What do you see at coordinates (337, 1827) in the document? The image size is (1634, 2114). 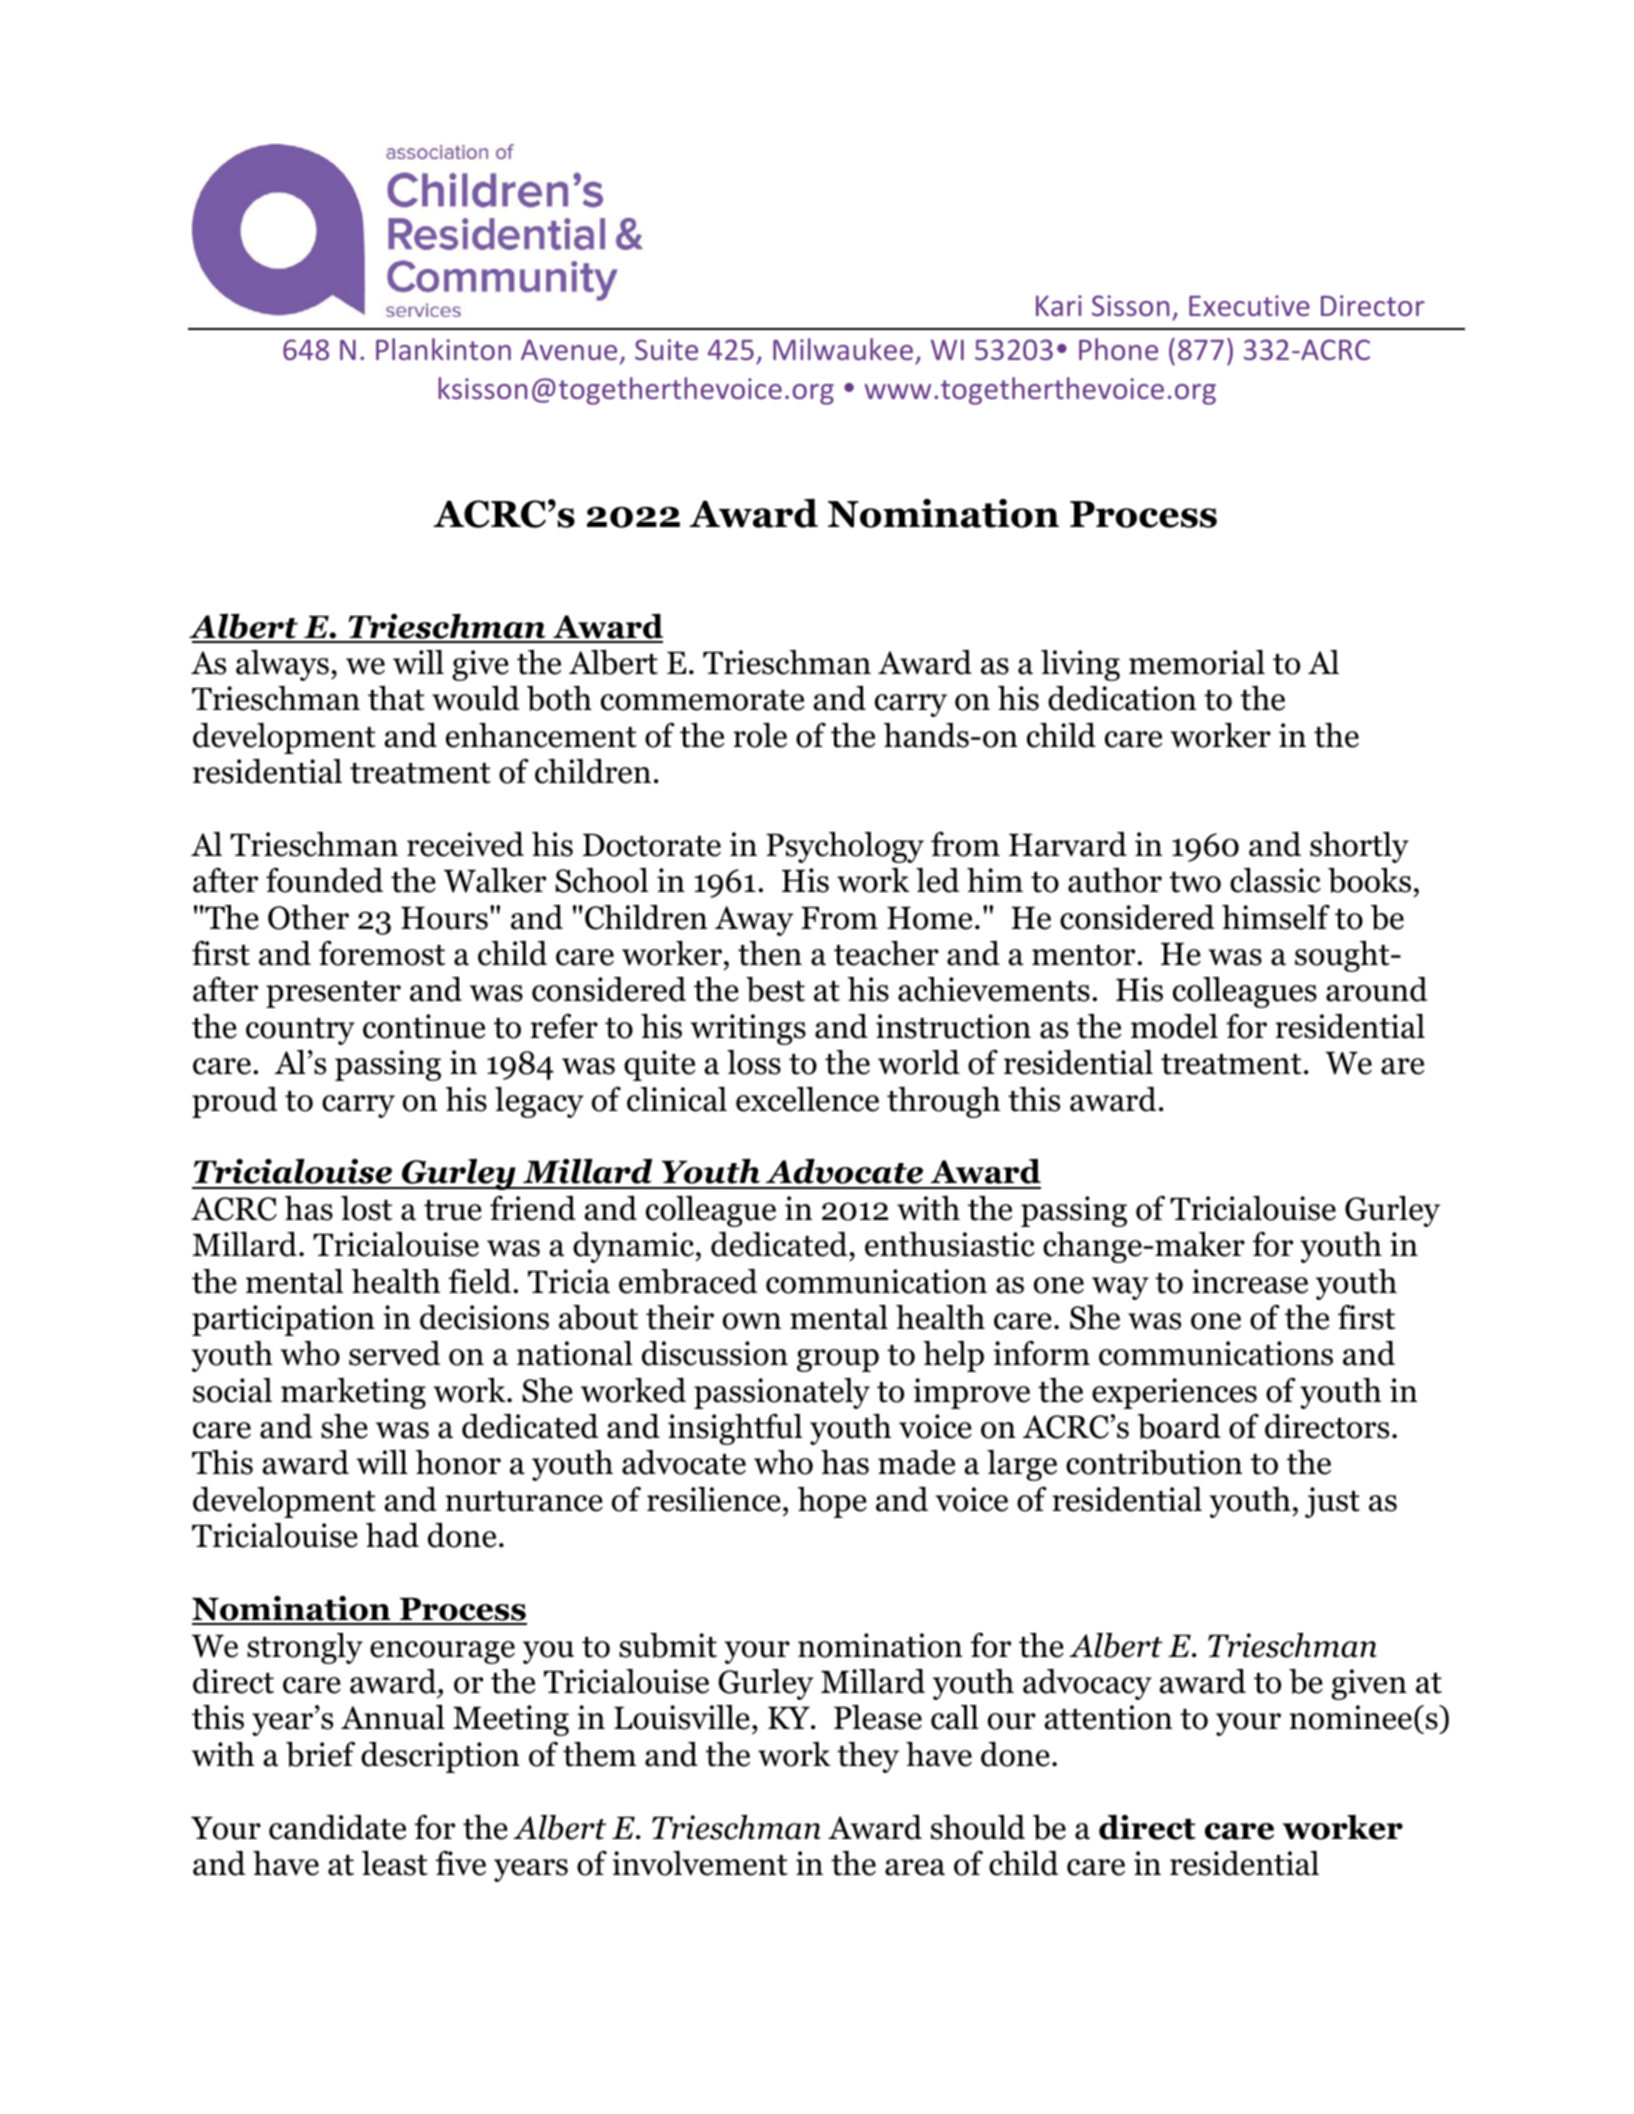 I see `candidate` at bounding box center [337, 1827].
